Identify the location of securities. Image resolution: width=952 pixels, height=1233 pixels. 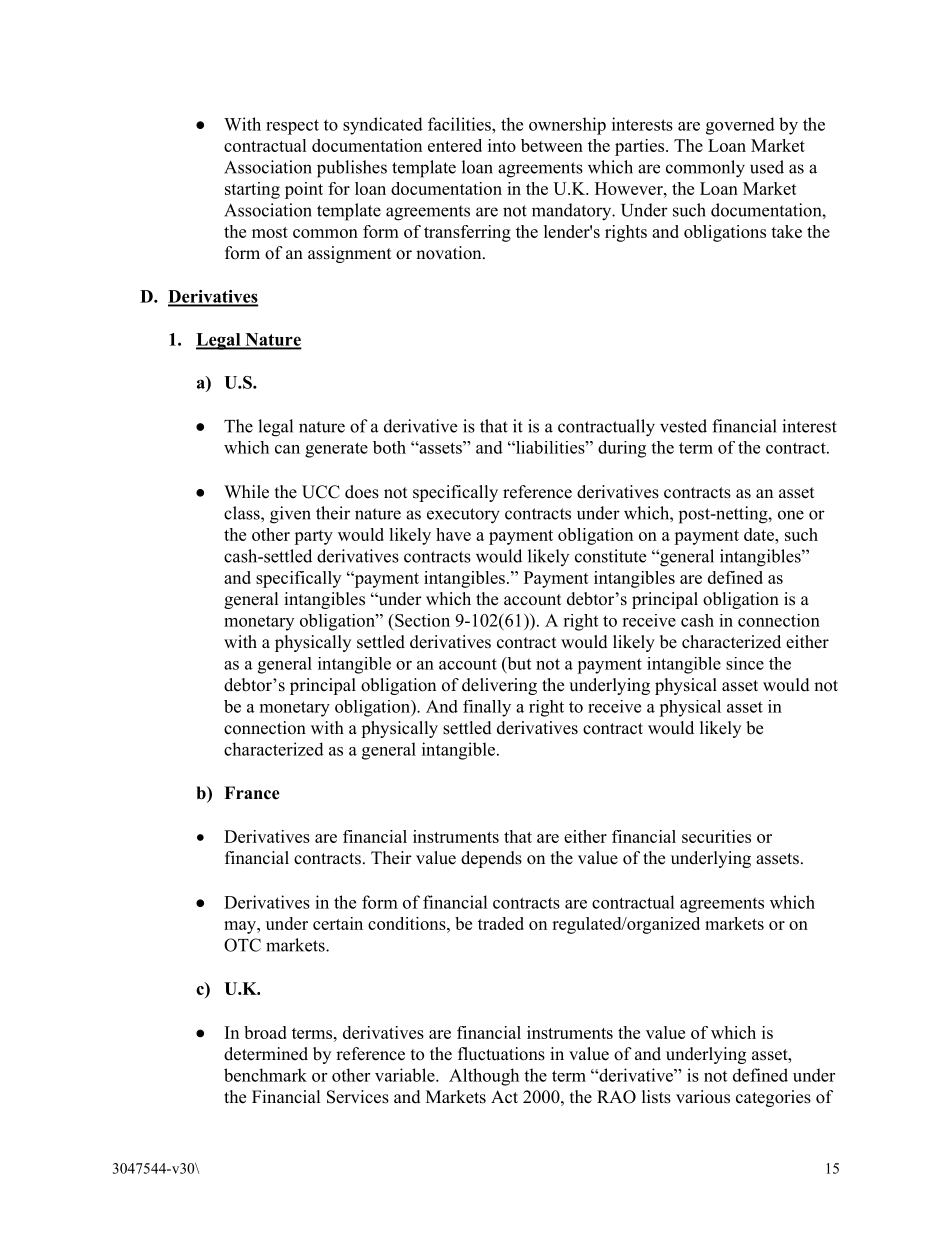
(716, 836).
